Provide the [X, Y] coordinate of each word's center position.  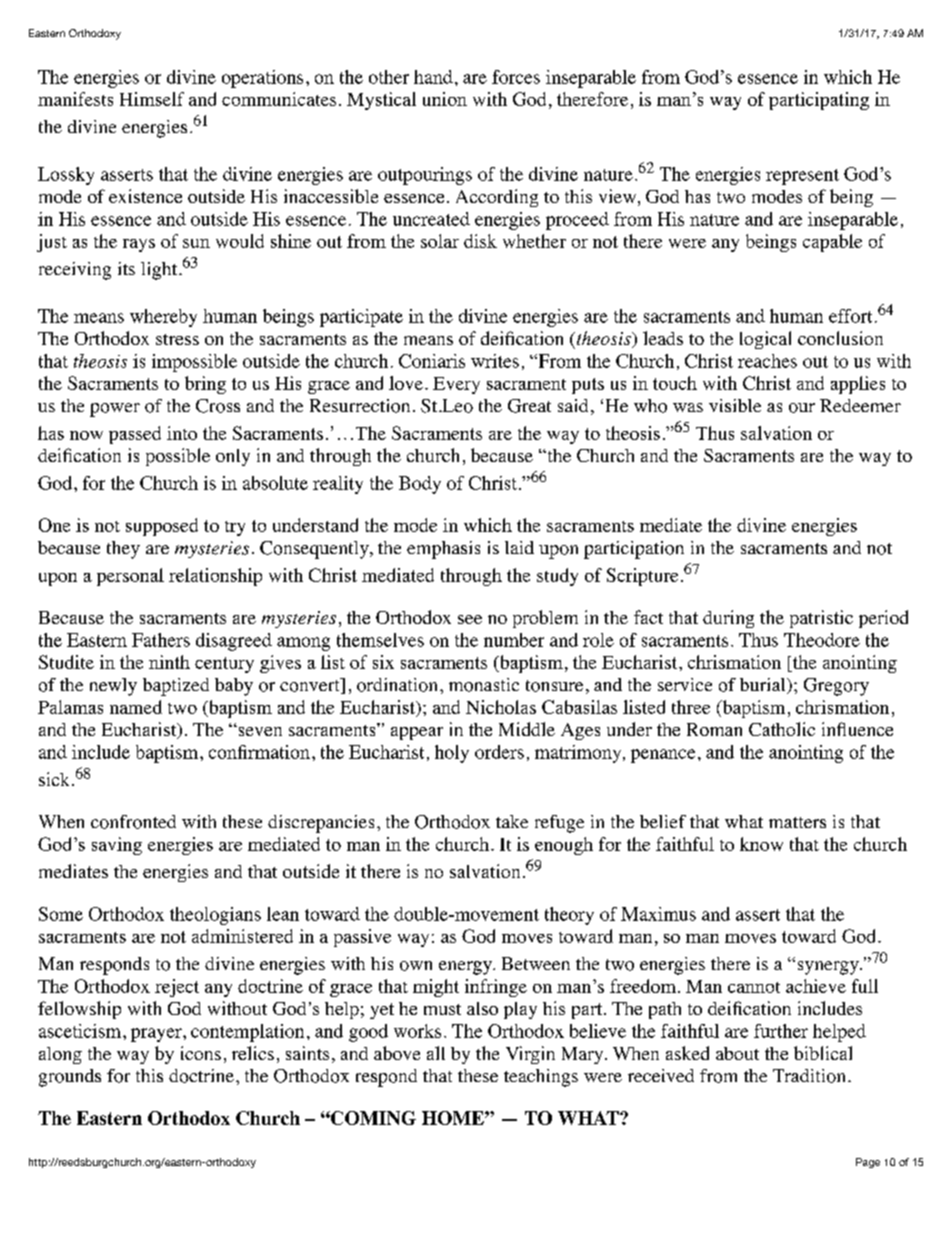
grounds [70, 1078]
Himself [152, 99]
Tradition [809, 1076]
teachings [541, 1078]
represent [802, 177]
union [445, 99]
